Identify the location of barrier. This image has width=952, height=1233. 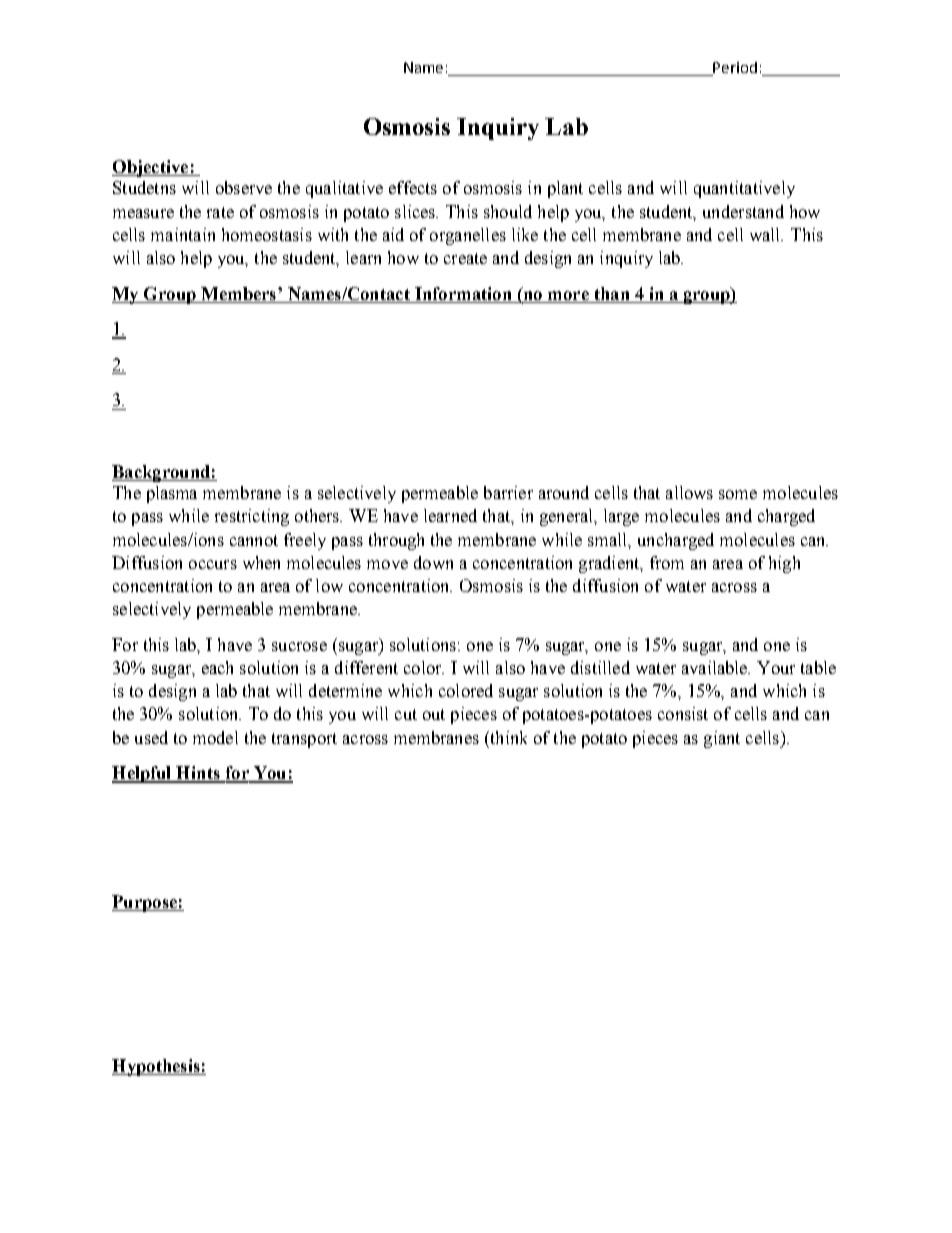
(508, 492).
